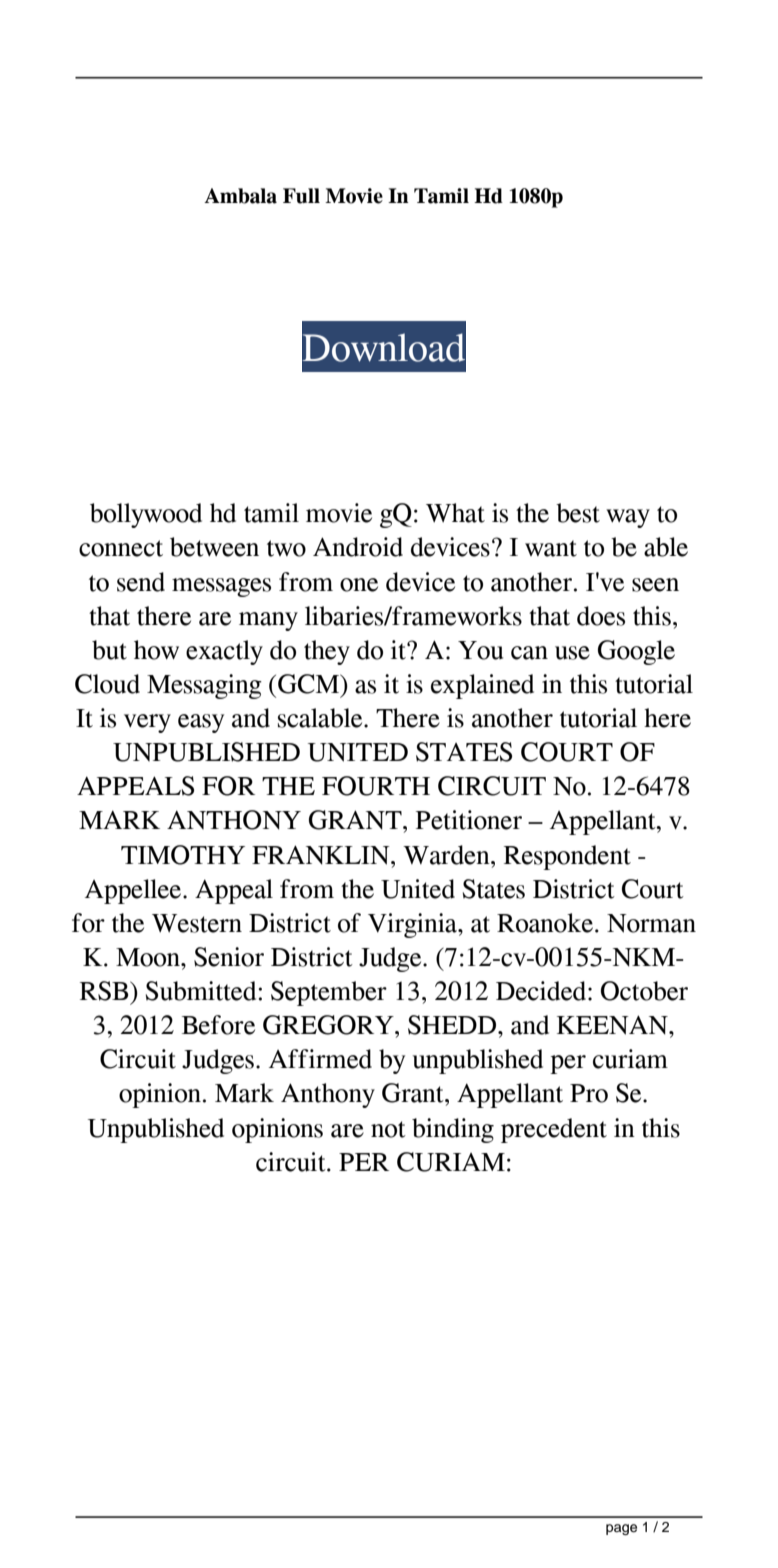 The width and height of the screenshot is (778, 1568). Describe the element at coordinates (589, 1093) in the screenshot. I see `Pro` at that location.
